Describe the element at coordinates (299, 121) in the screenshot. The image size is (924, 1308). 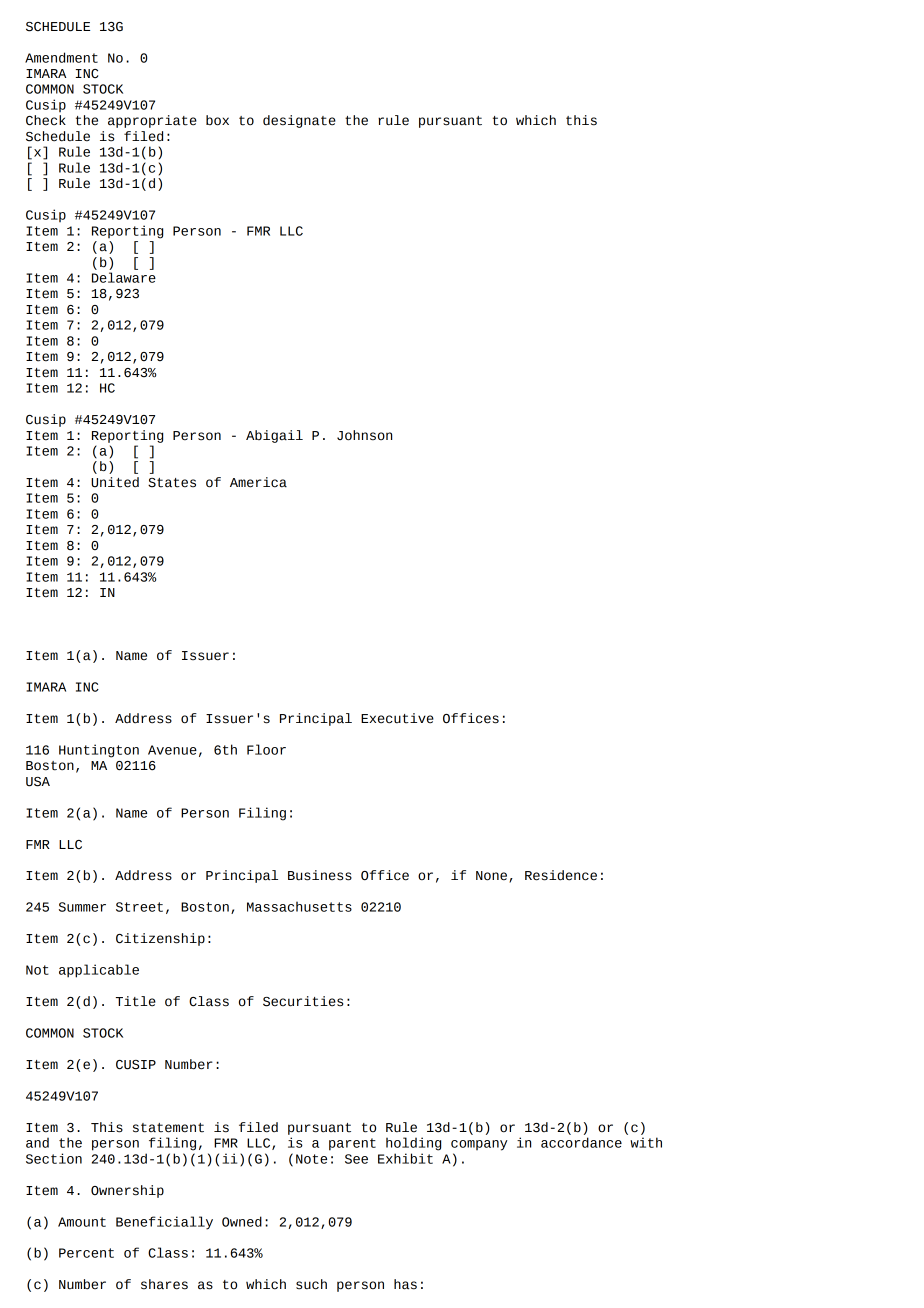
I see `designate` at that location.
